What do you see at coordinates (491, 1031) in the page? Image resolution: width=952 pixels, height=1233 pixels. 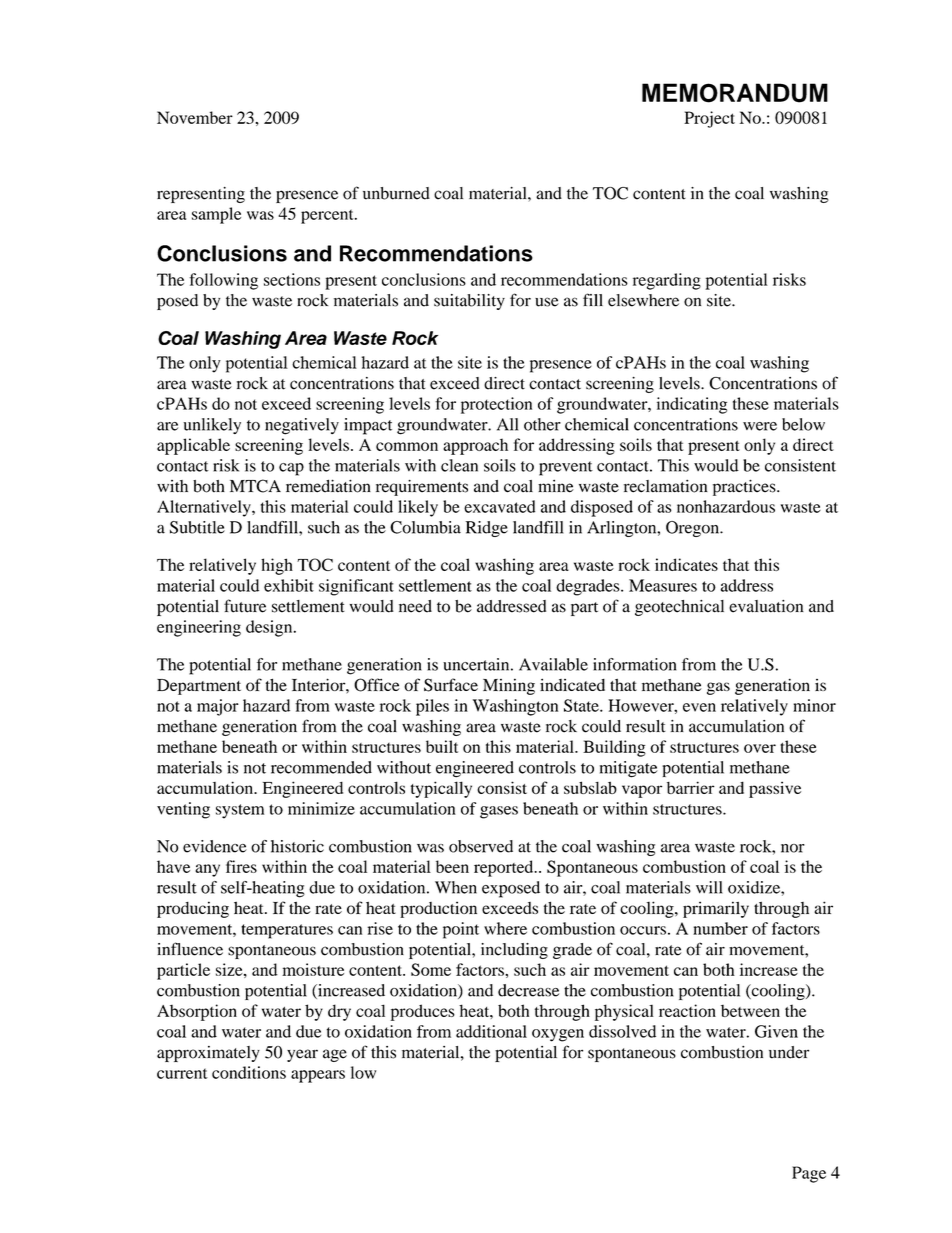 I see `additional` at bounding box center [491, 1031].
